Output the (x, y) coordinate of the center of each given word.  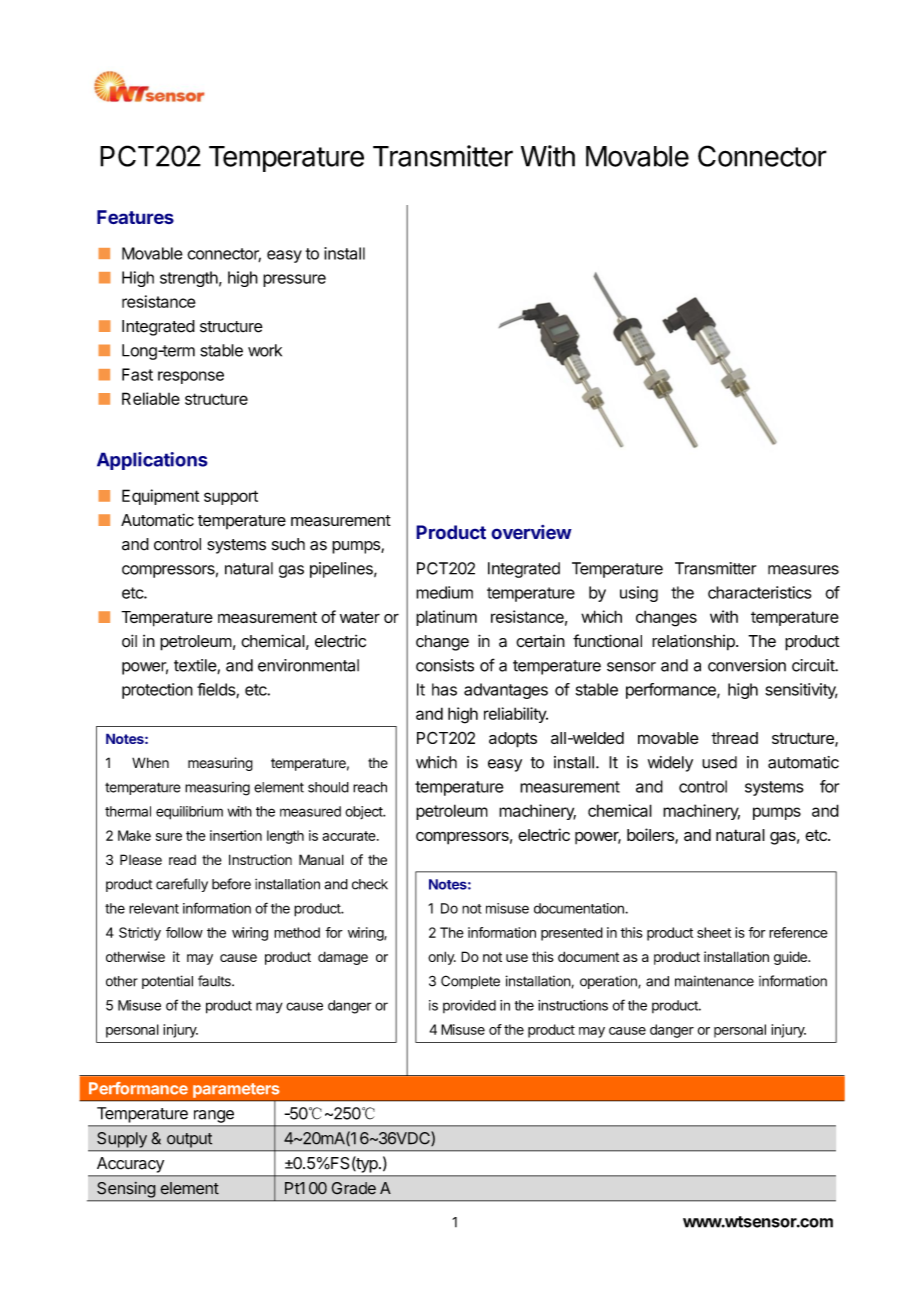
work (265, 350)
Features (135, 217)
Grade (354, 1188)
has (444, 689)
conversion (747, 665)
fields (217, 690)
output (189, 1140)
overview (531, 532)
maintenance (714, 981)
